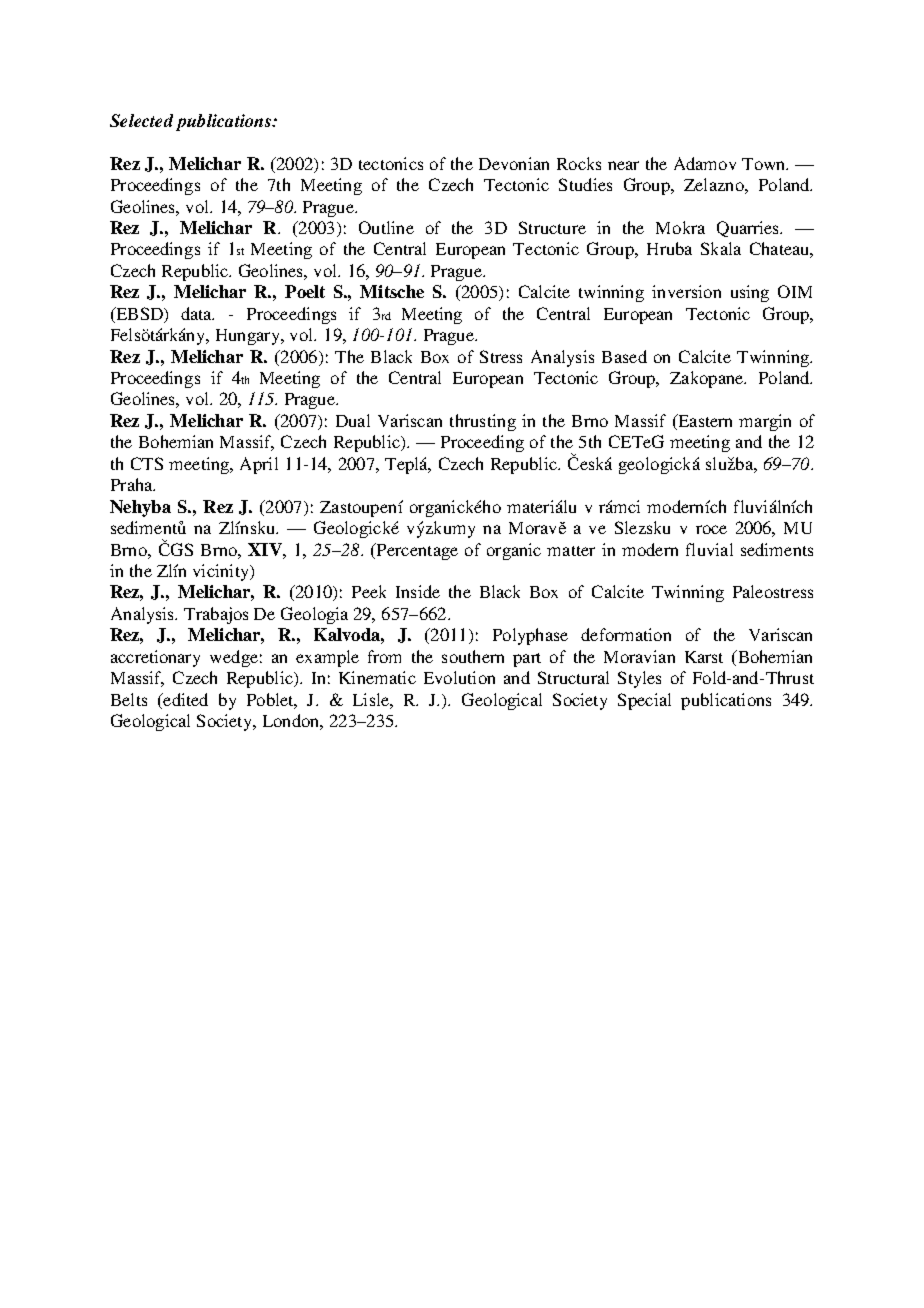 The width and height of the screenshot is (924, 1308). Describe the element at coordinates (141, 120) in the screenshot. I see `Selected` at that location.
